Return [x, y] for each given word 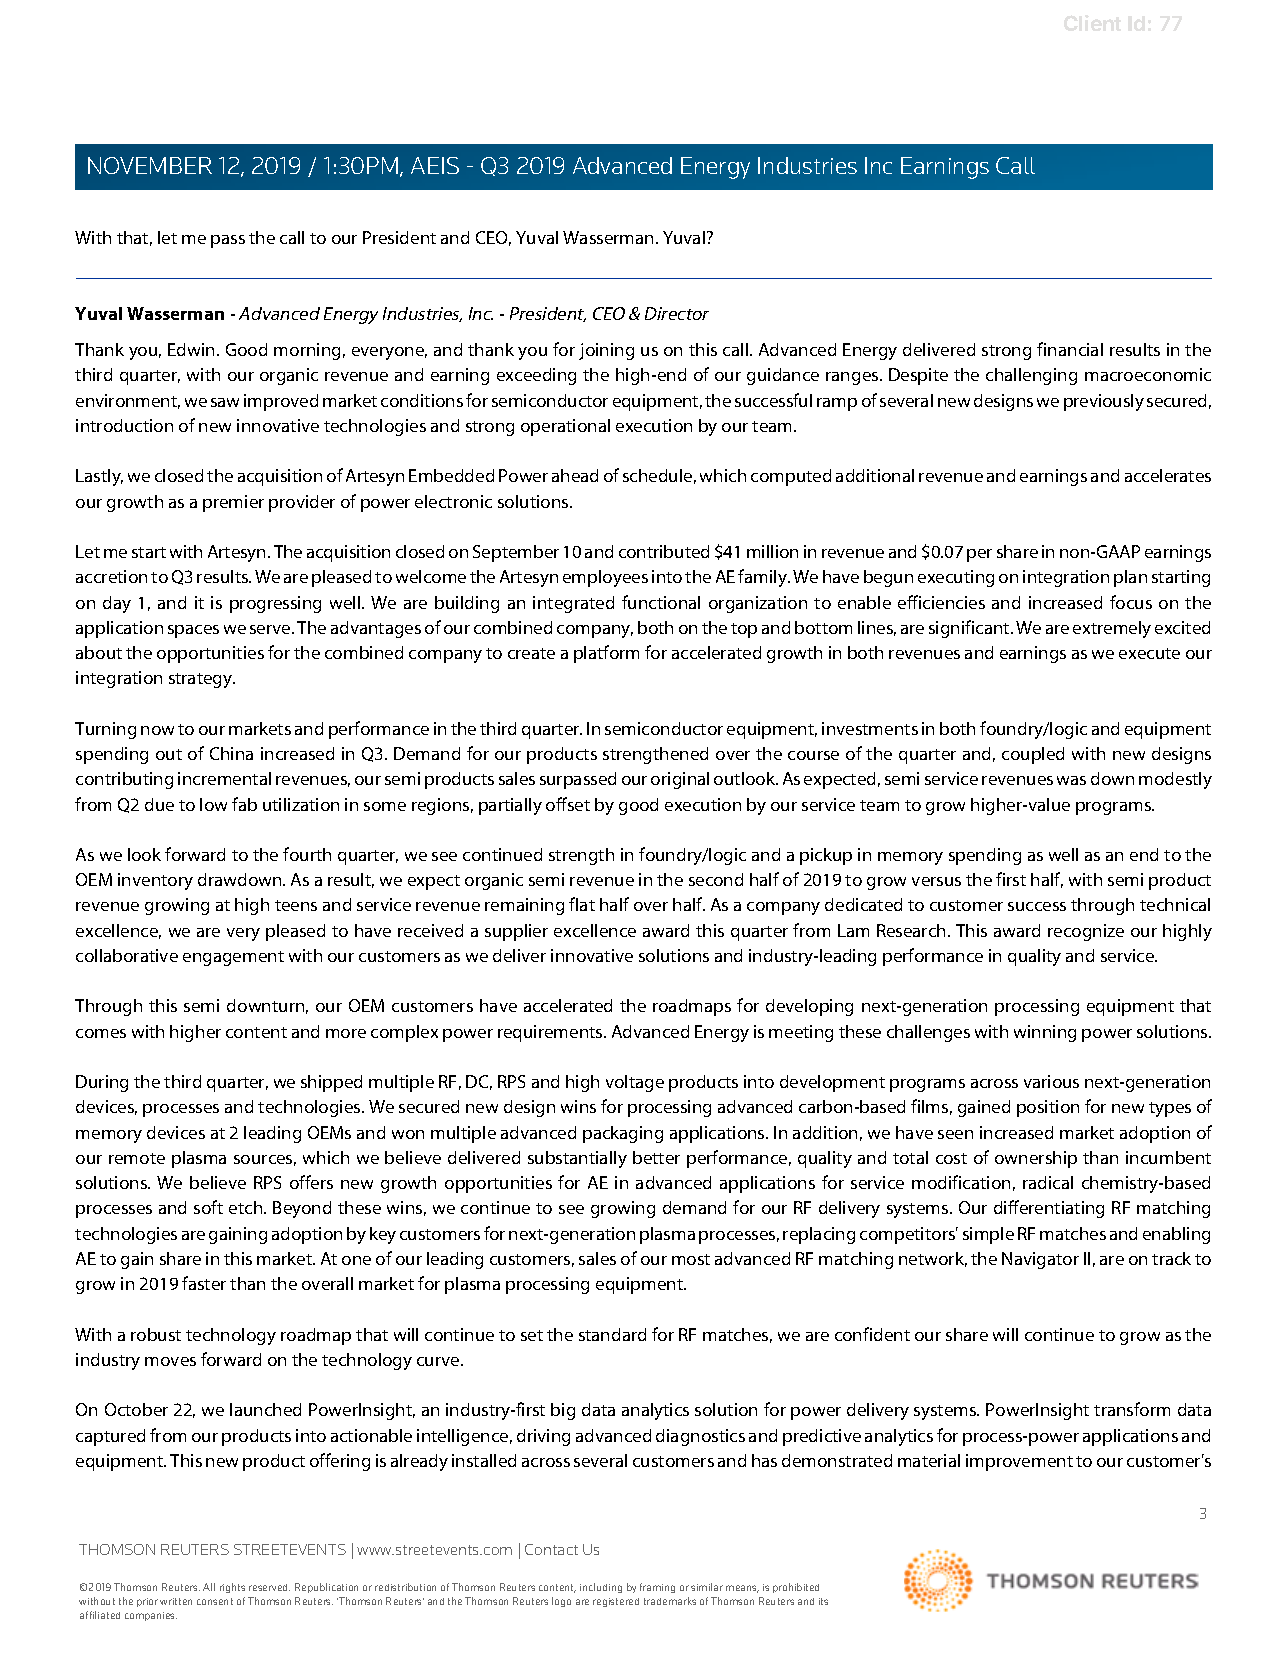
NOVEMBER [150, 165]
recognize [1086, 932]
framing [657, 1588]
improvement [1019, 1462]
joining [606, 351]
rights [232, 1588]
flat [582, 904]
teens [296, 905]
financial [1070, 349]
